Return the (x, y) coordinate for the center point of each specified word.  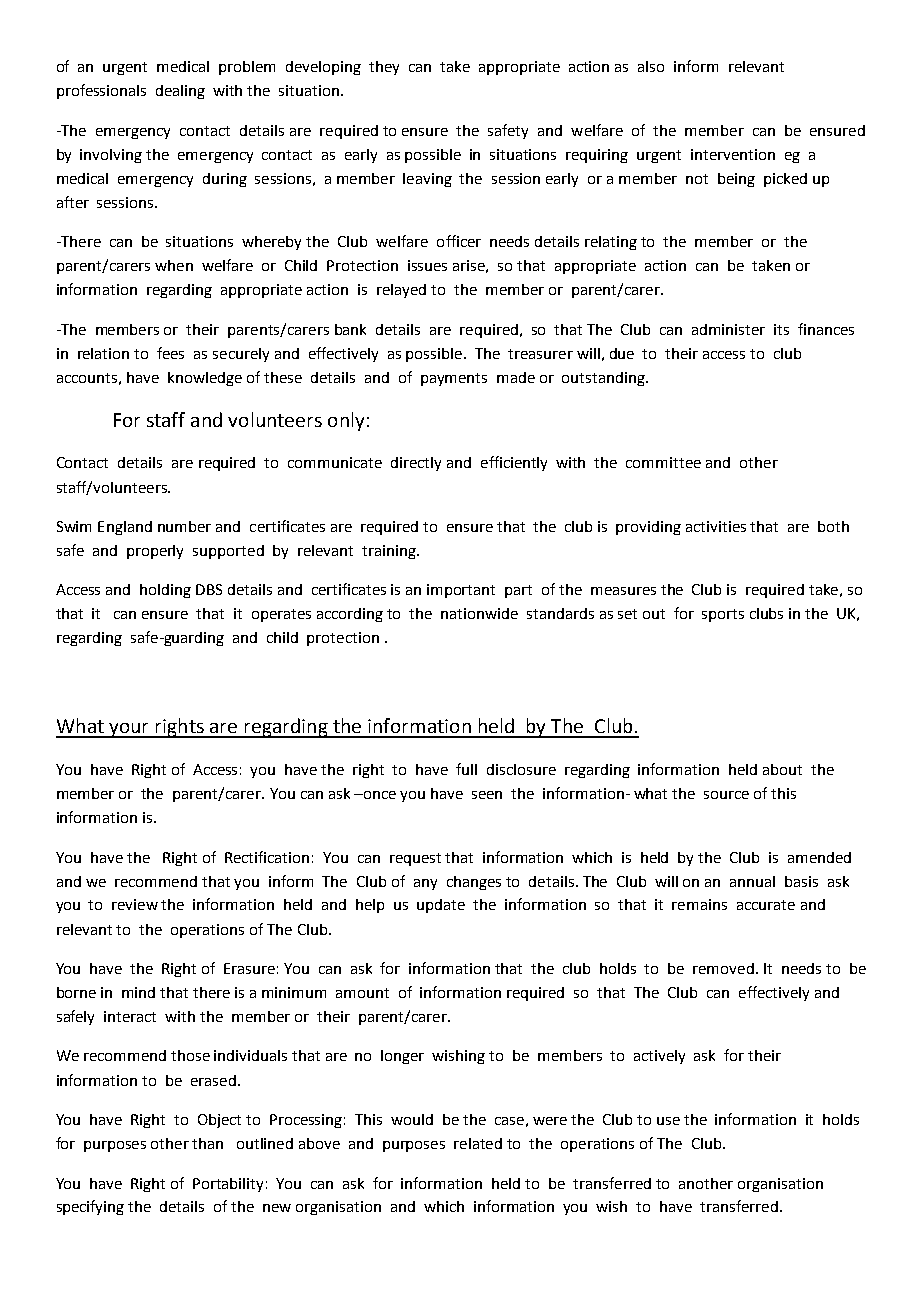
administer (728, 329)
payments (454, 379)
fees (170, 353)
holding (165, 591)
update (441, 906)
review (135, 904)
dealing (180, 92)
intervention (733, 154)
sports (723, 615)
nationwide (479, 613)
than (207, 1143)
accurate (766, 905)
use (668, 1121)
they (384, 68)
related (478, 1143)
